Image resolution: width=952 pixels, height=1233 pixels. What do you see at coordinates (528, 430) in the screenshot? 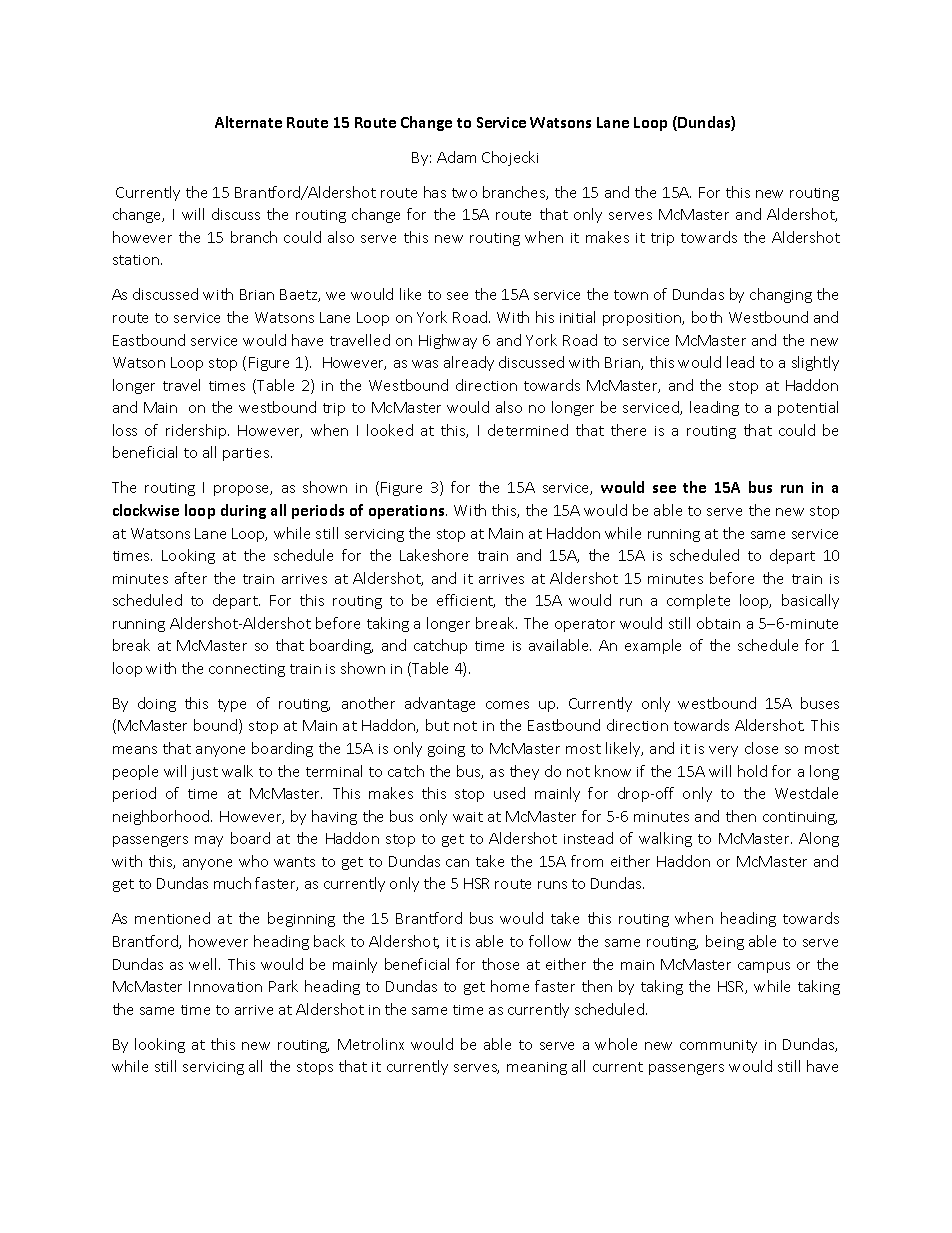
I see `determined` at bounding box center [528, 430].
